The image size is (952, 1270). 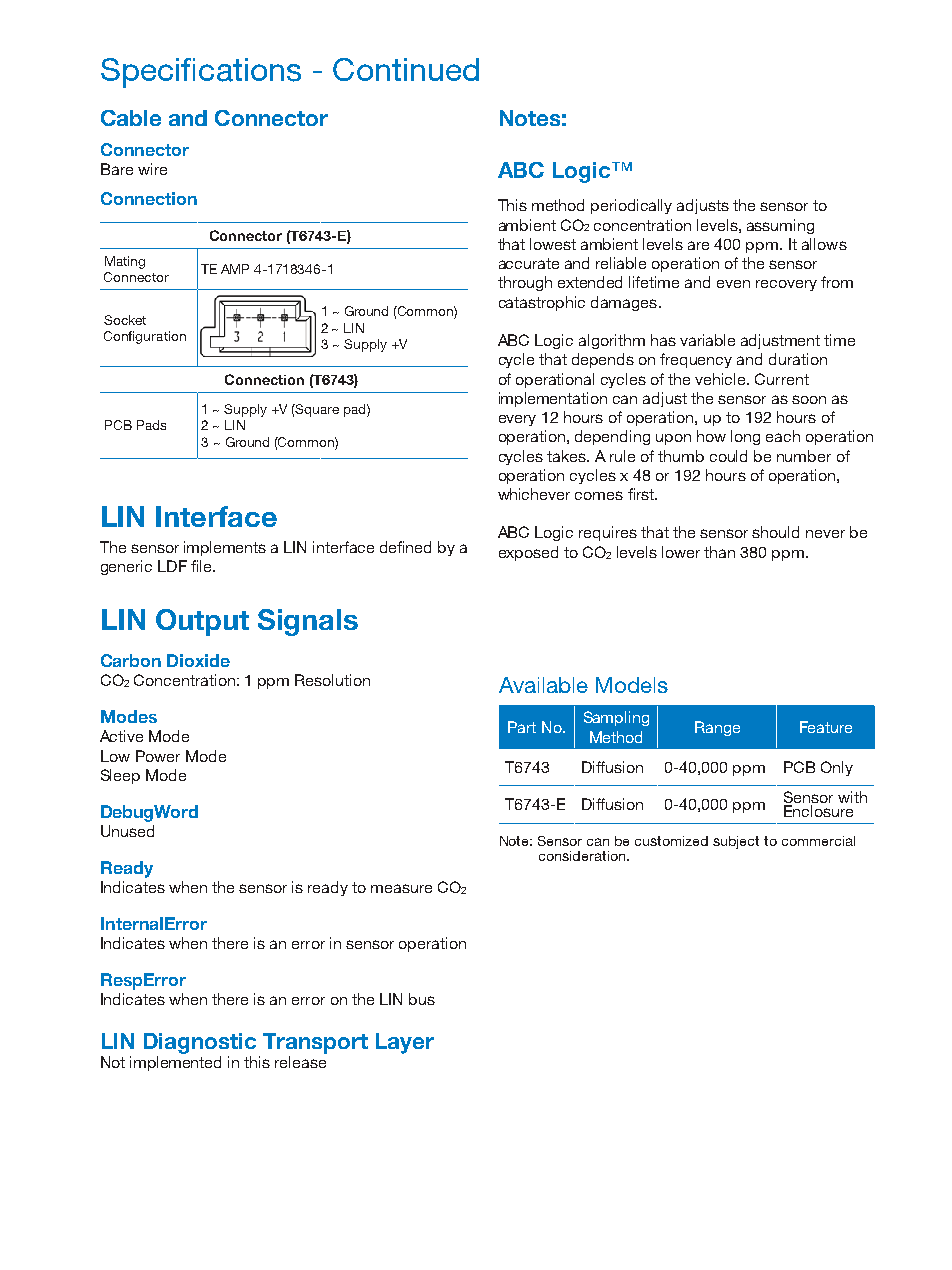 What do you see at coordinates (406, 69) in the screenshot?
I see `Continued` at bounding box center [406, 69].
